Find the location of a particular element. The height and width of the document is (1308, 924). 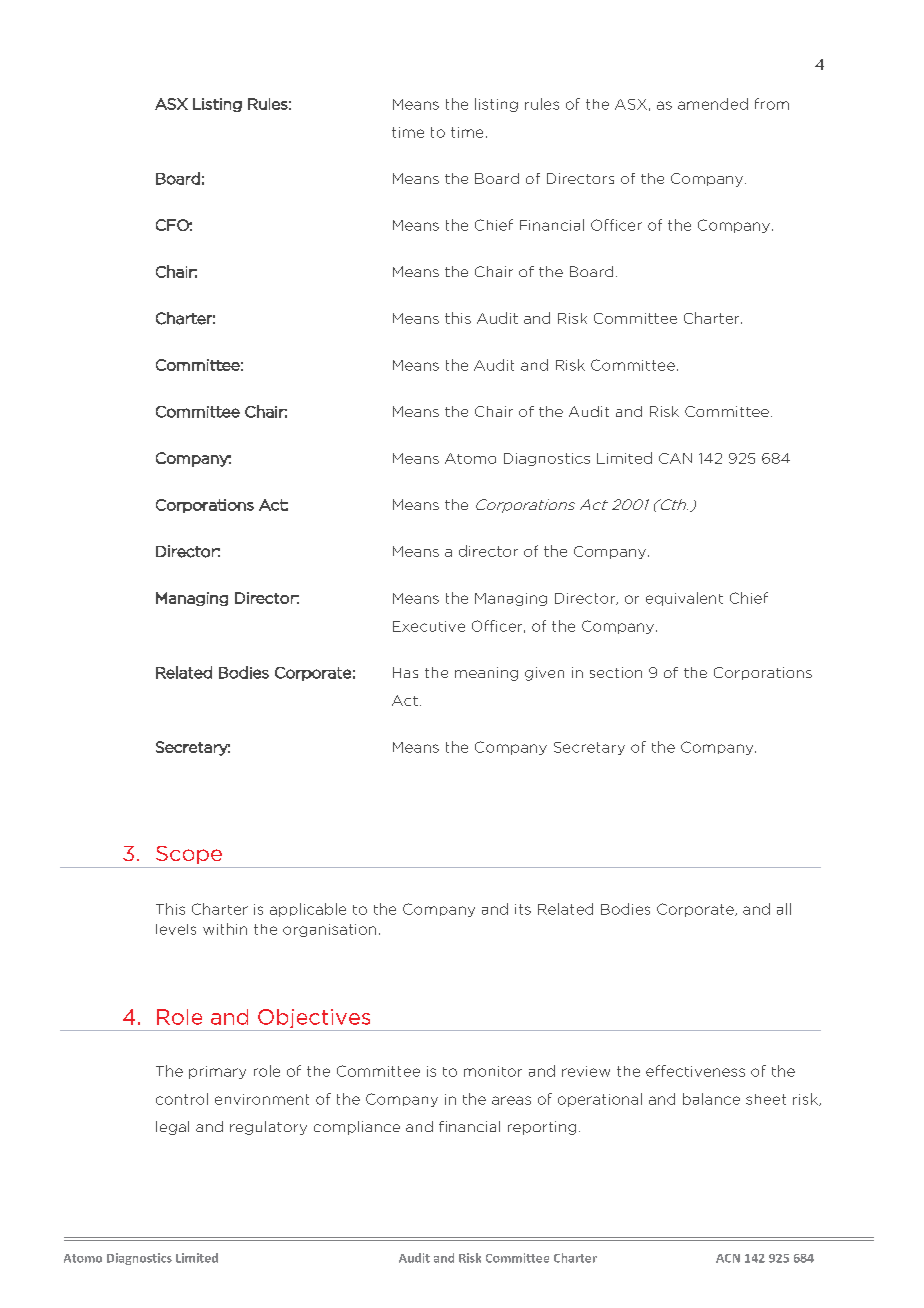

equivalent is located at coordinates (684, 599).
